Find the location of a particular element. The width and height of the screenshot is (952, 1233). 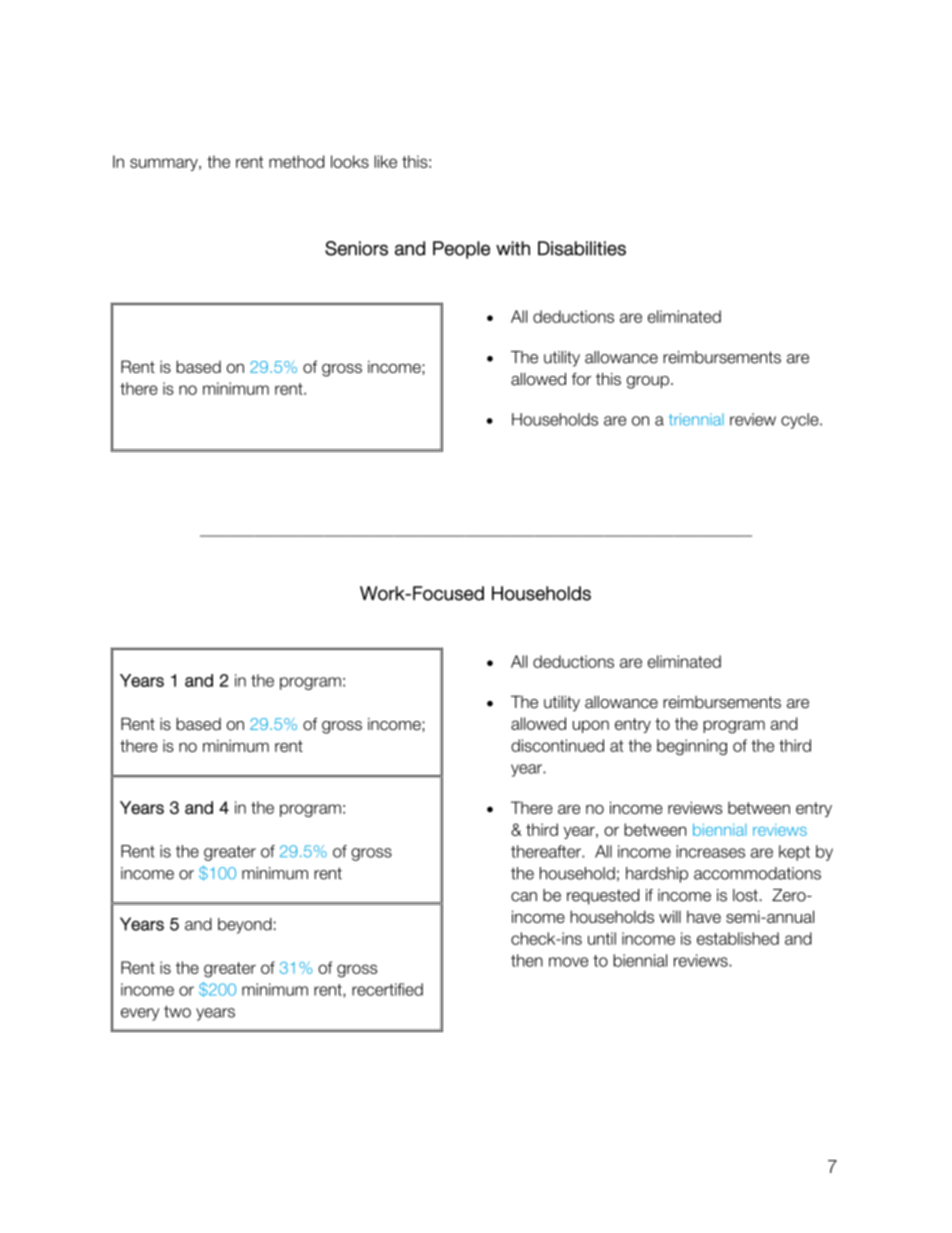

accommodations is located at coordinates (757, 873).
